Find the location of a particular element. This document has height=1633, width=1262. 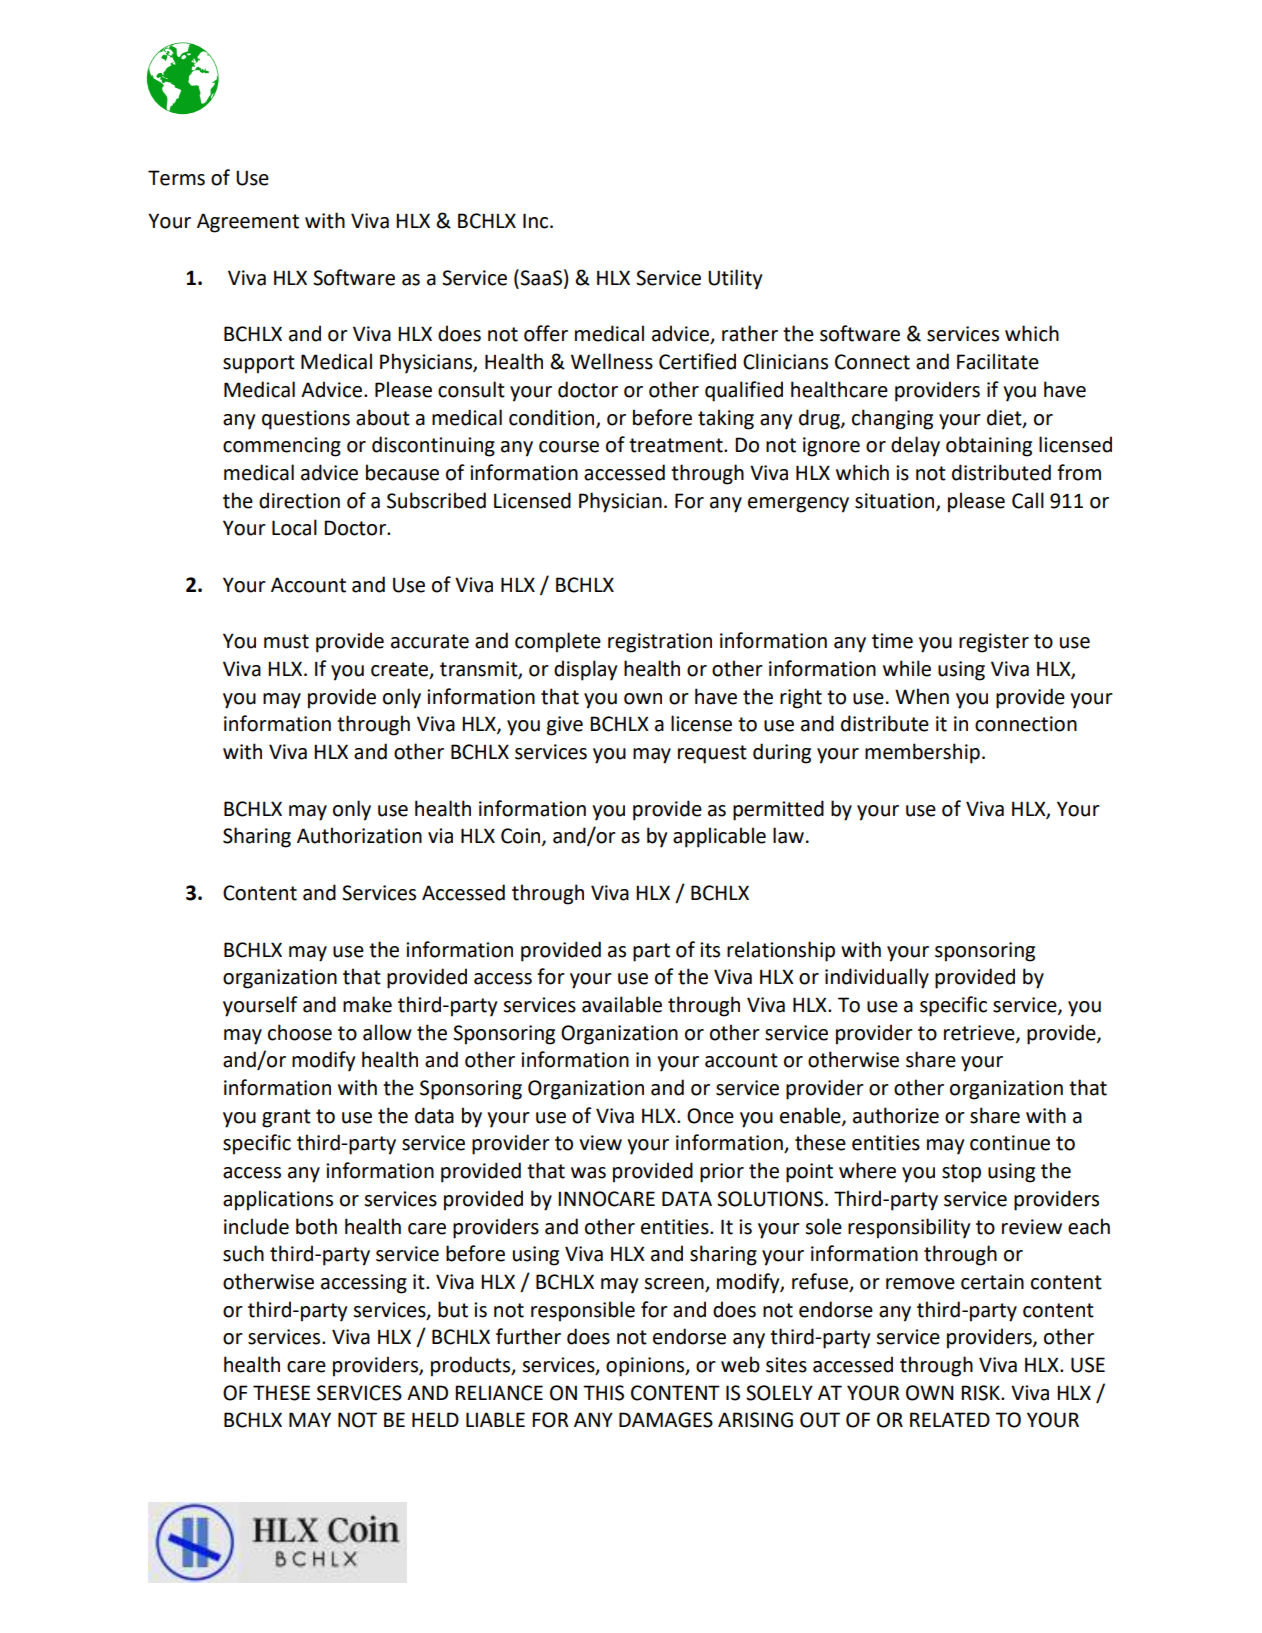

retrieve is located at coordinates (980, 1033).
